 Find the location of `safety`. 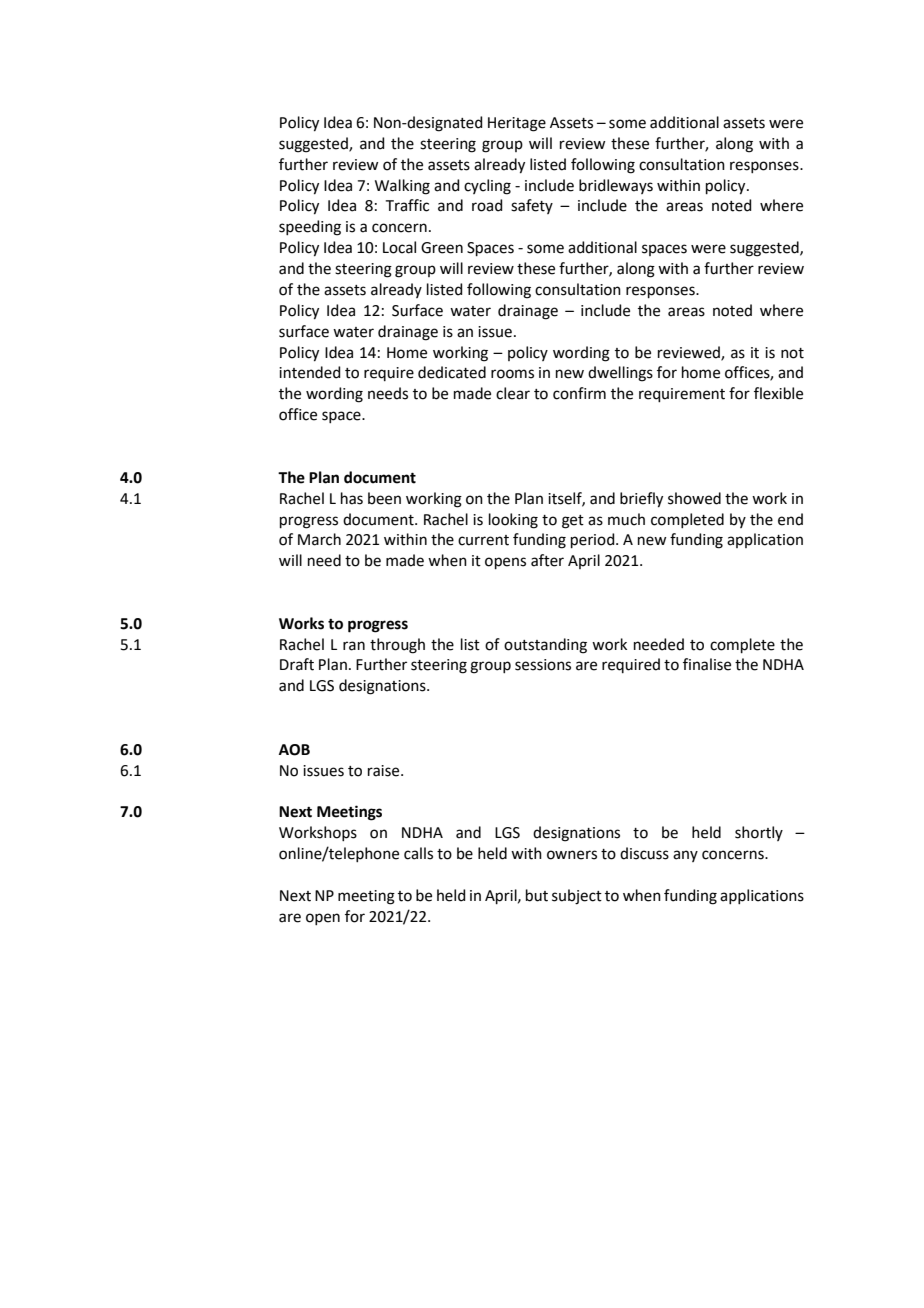

safety is located at coordinates (532, 206).
